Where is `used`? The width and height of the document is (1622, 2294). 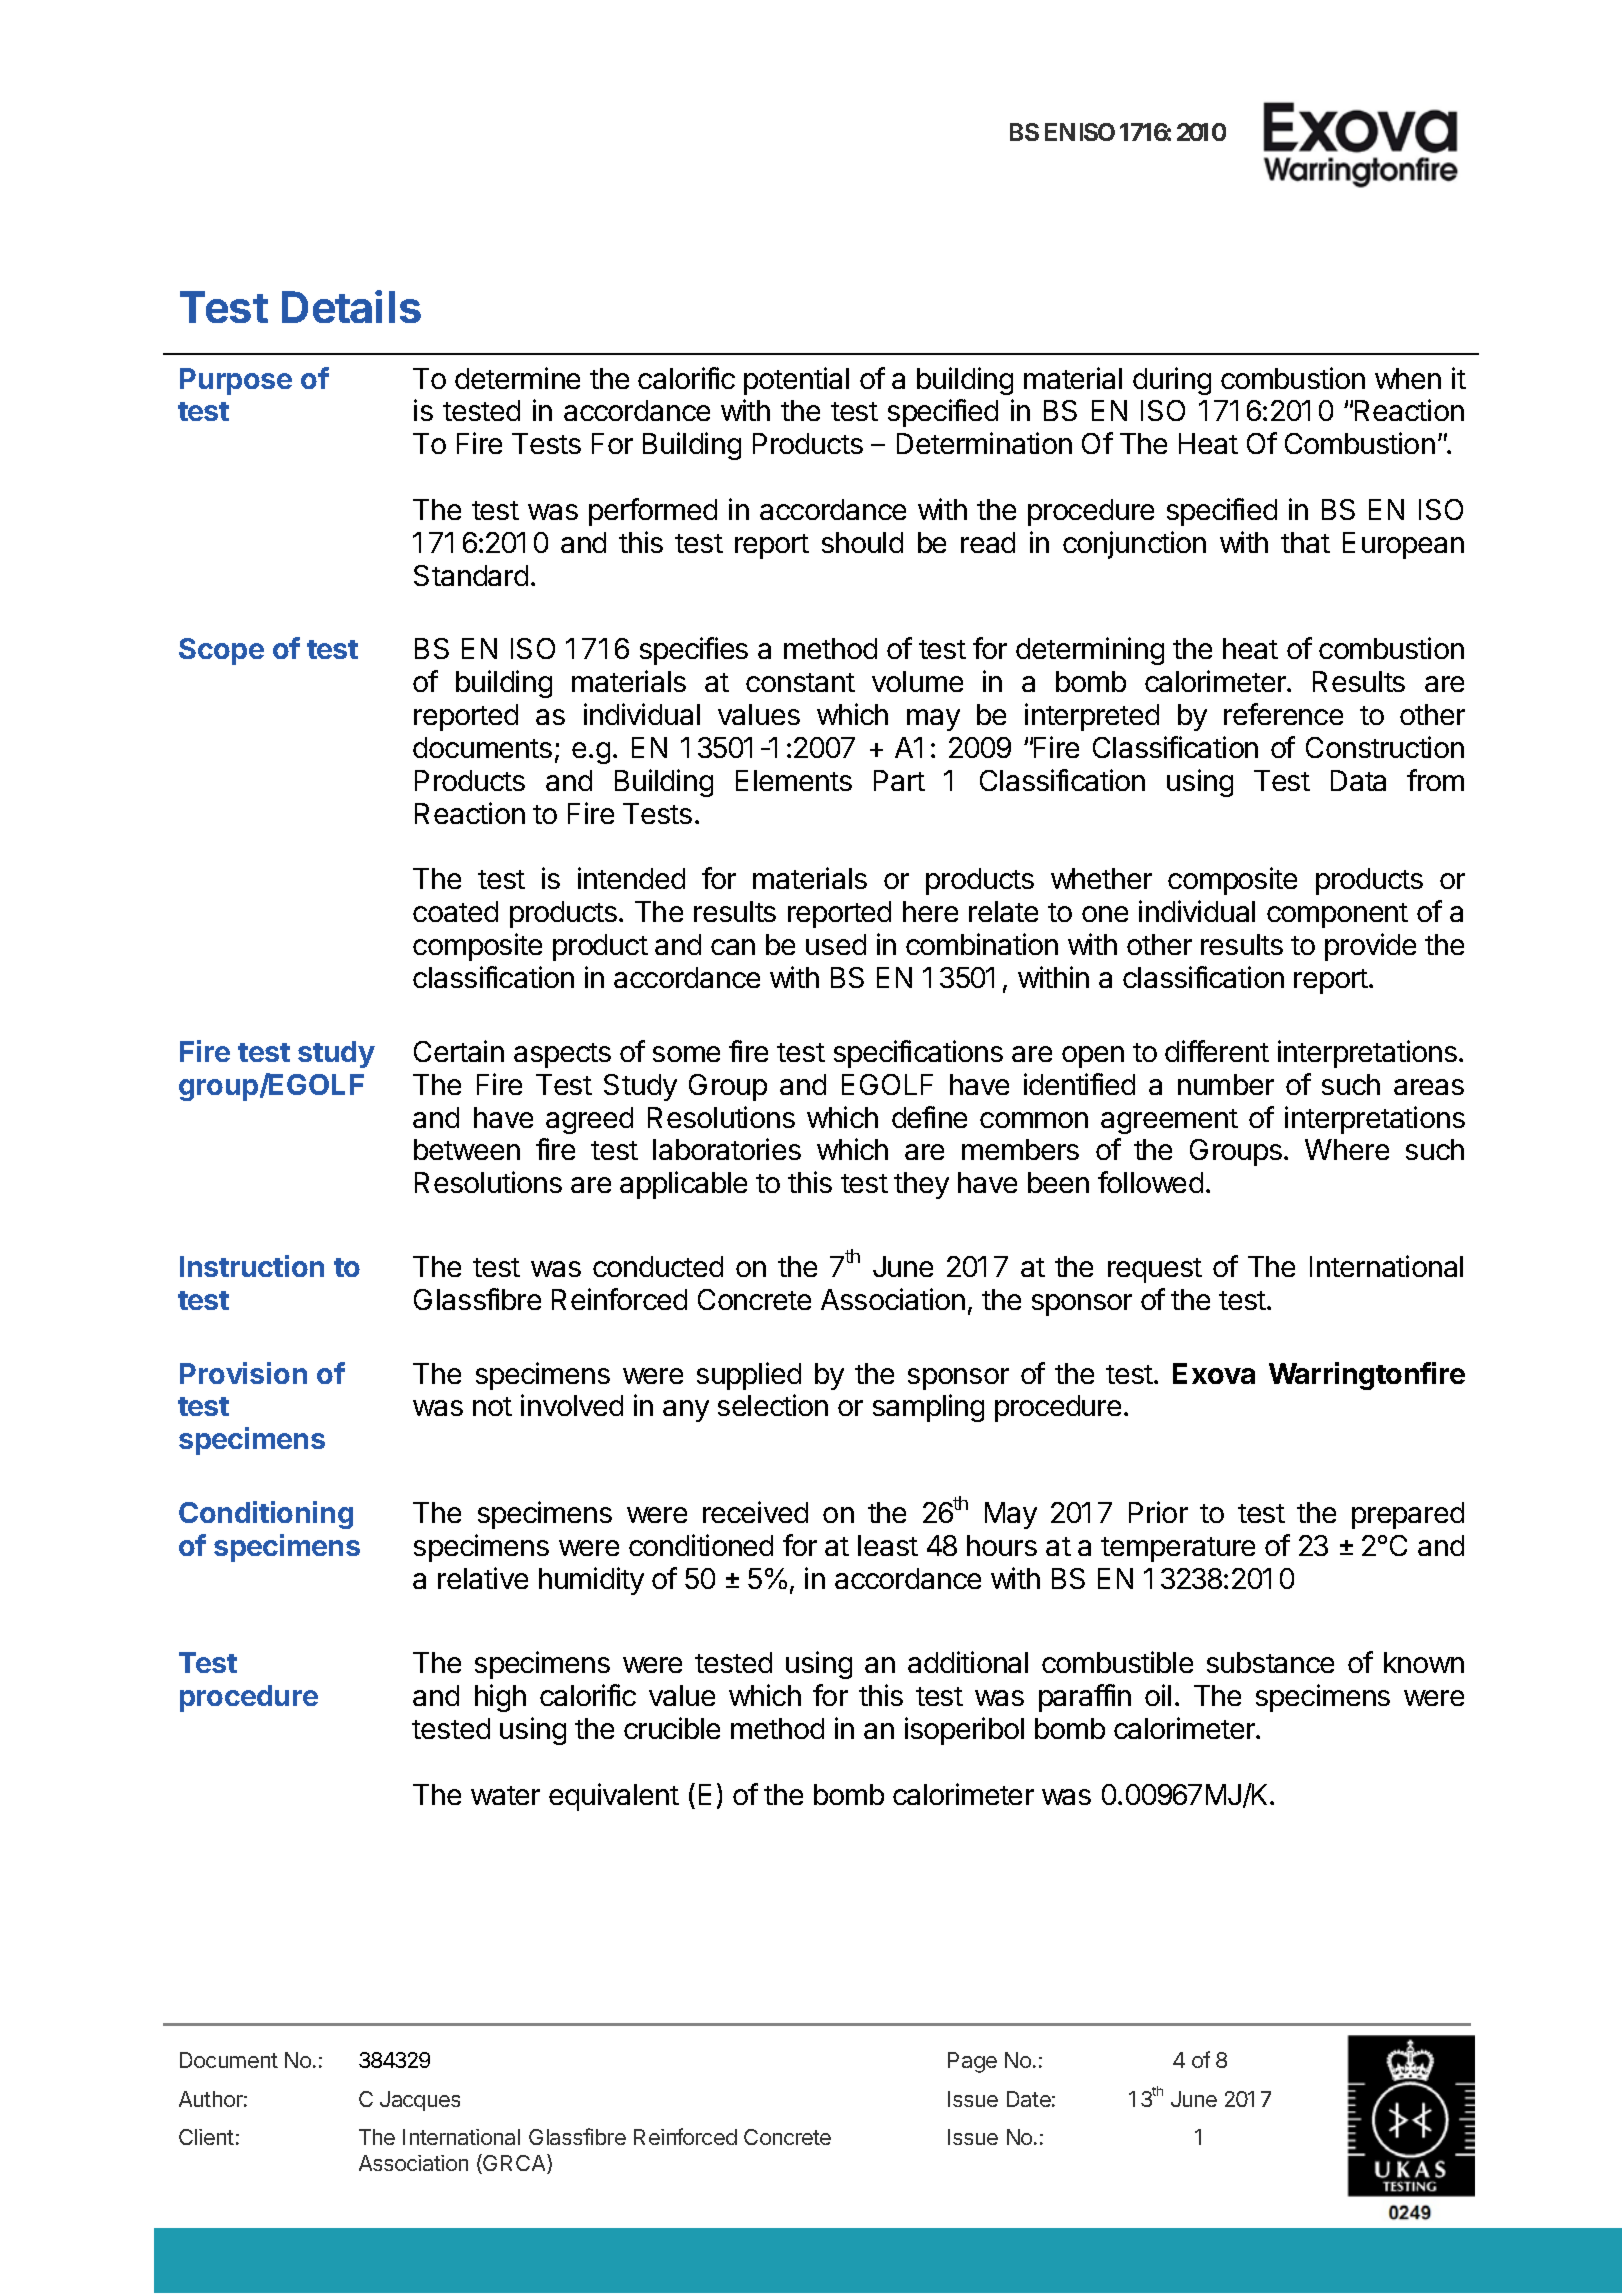 used is located at coordinates (836, 944).
